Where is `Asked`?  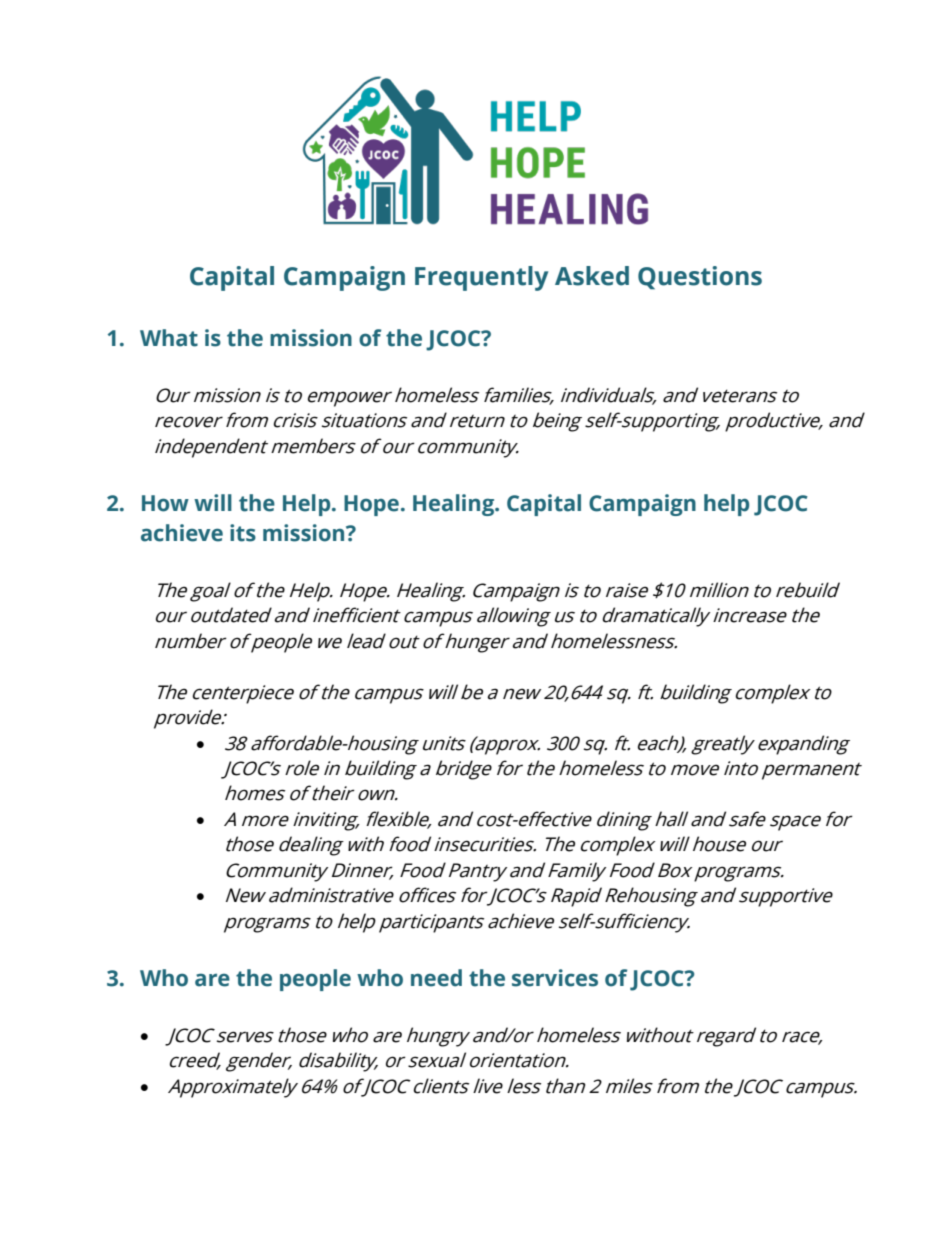 Asked is located at coordinates (592, 276).
